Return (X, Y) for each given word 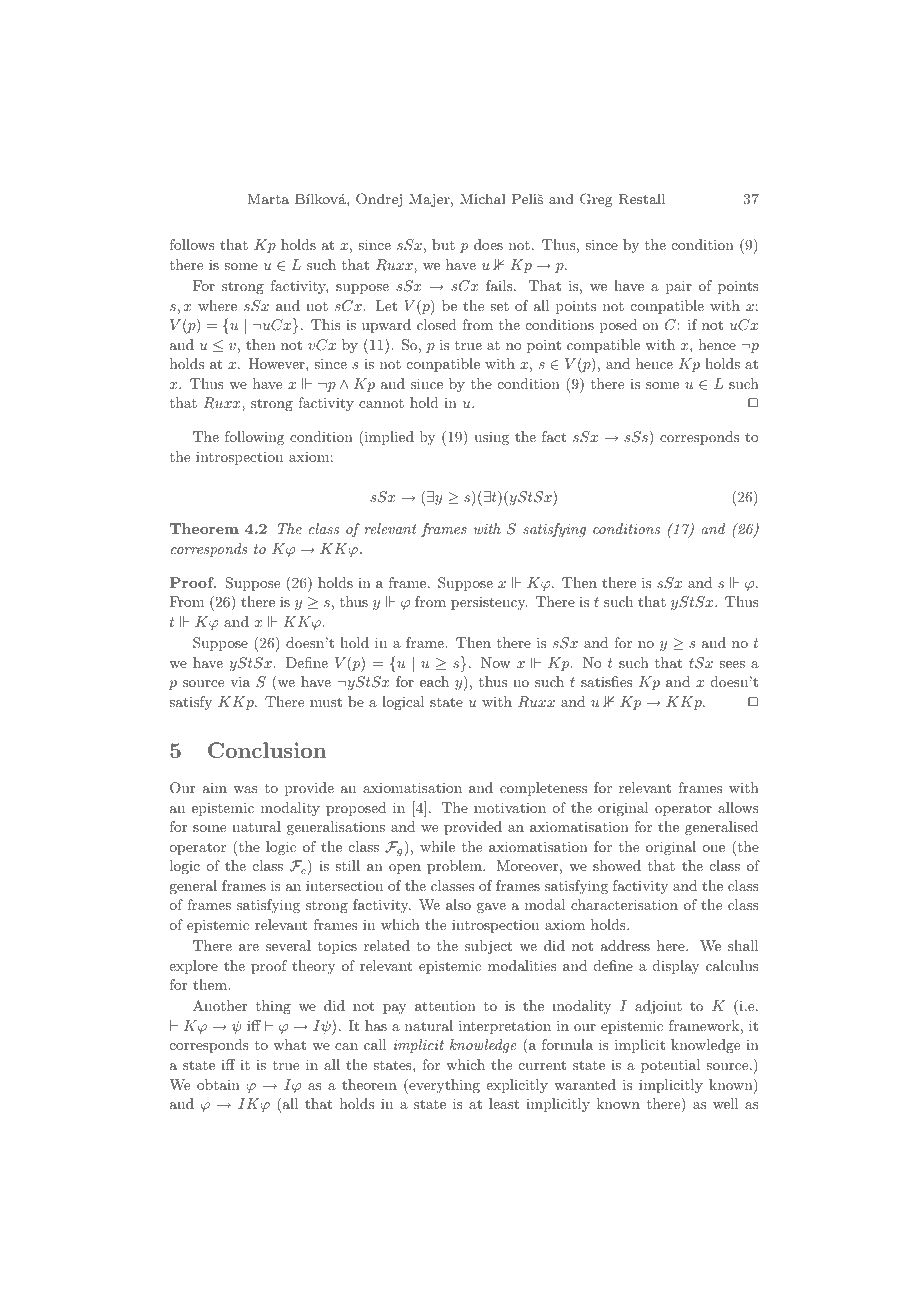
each (434, 681)
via (240, 681)
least (504, 1103)
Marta (268, 199)
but (443, 244)
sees (732, 664)
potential (670, 1066)
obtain (218, 1084)
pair (679, 287)
